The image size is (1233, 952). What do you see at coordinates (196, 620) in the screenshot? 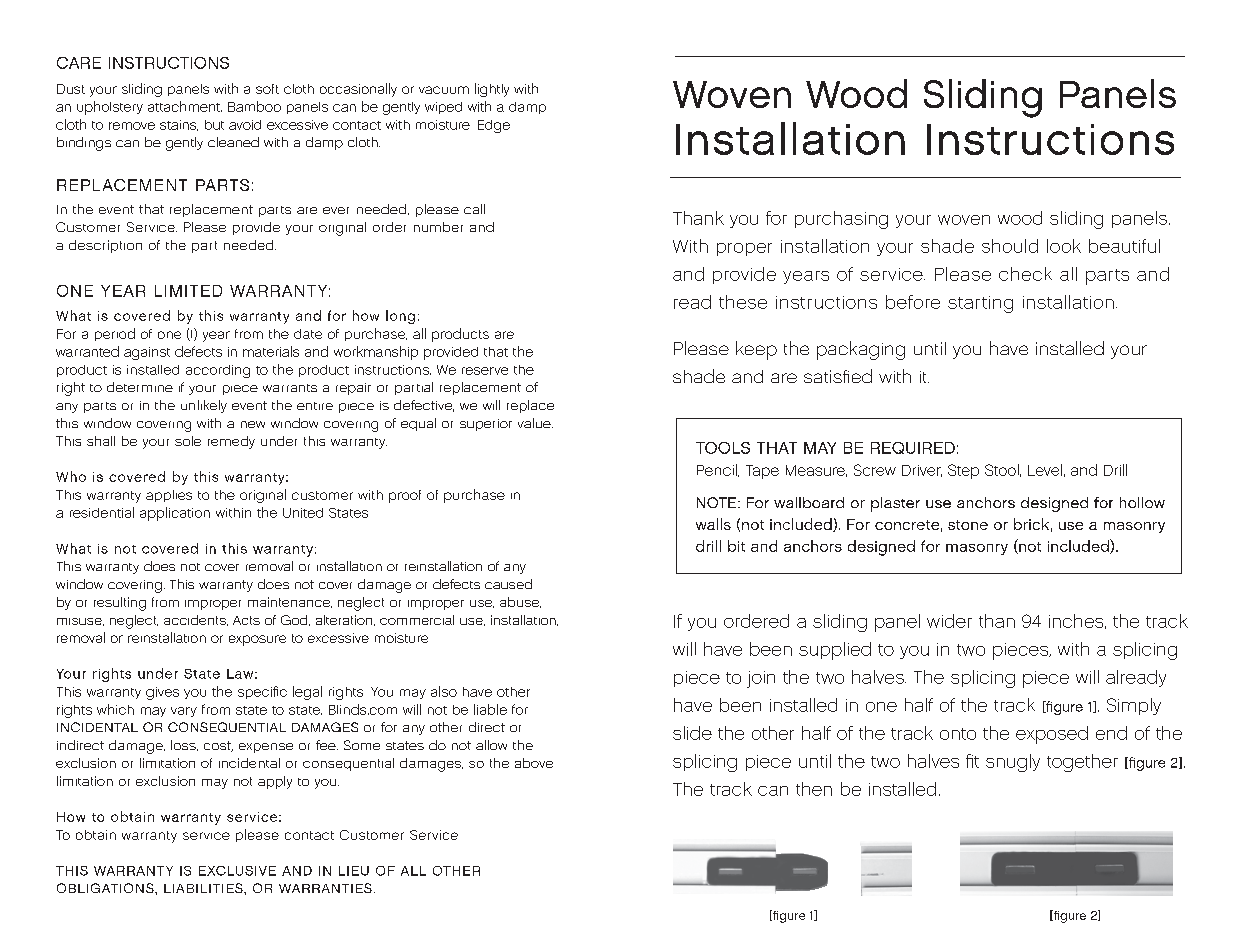
I see `accidents` at bounding box center [196, 620].
